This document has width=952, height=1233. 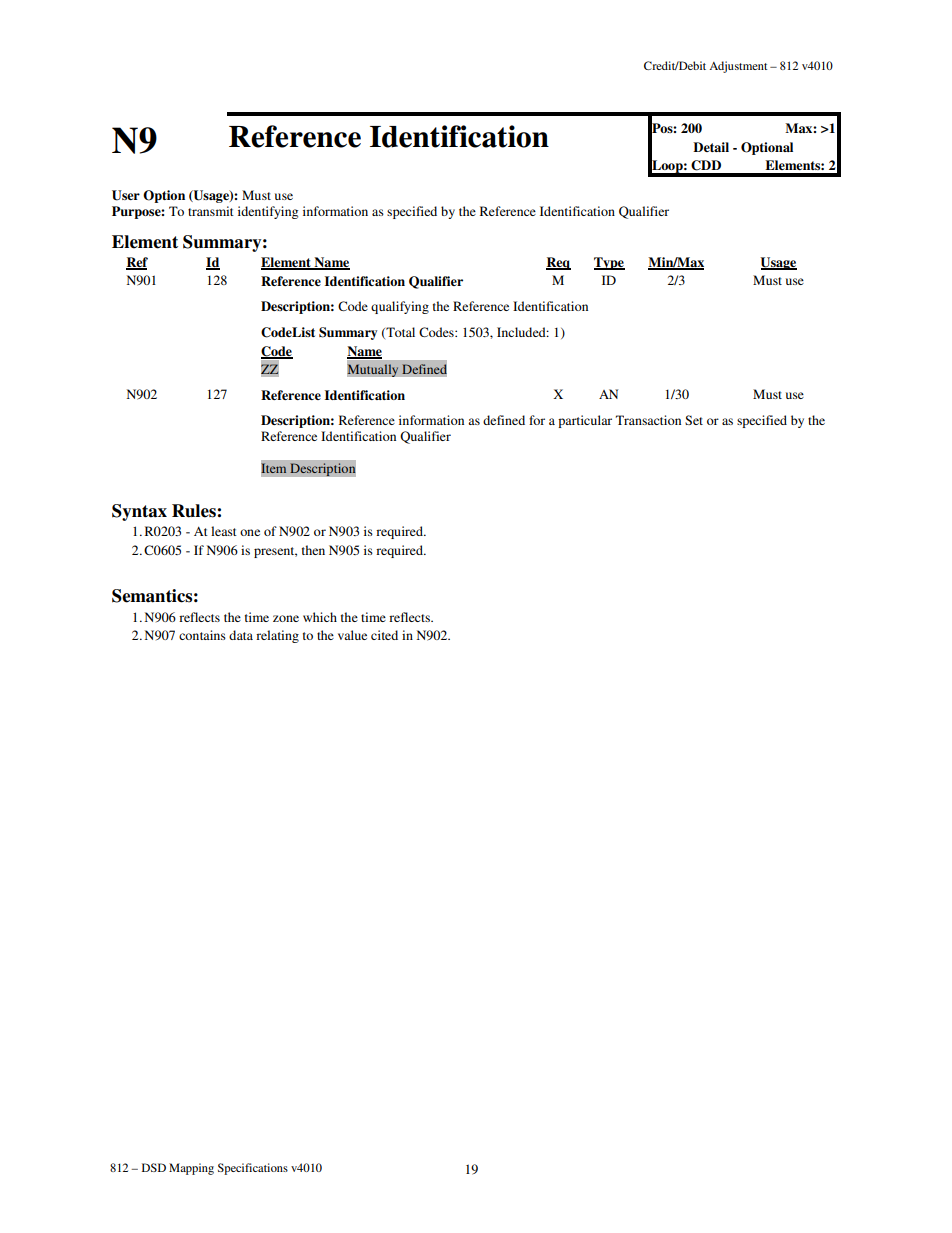 What do you see at coordinates (154, 1167) in the document?
I see `DSD` at bounding box center [154, 1167].
